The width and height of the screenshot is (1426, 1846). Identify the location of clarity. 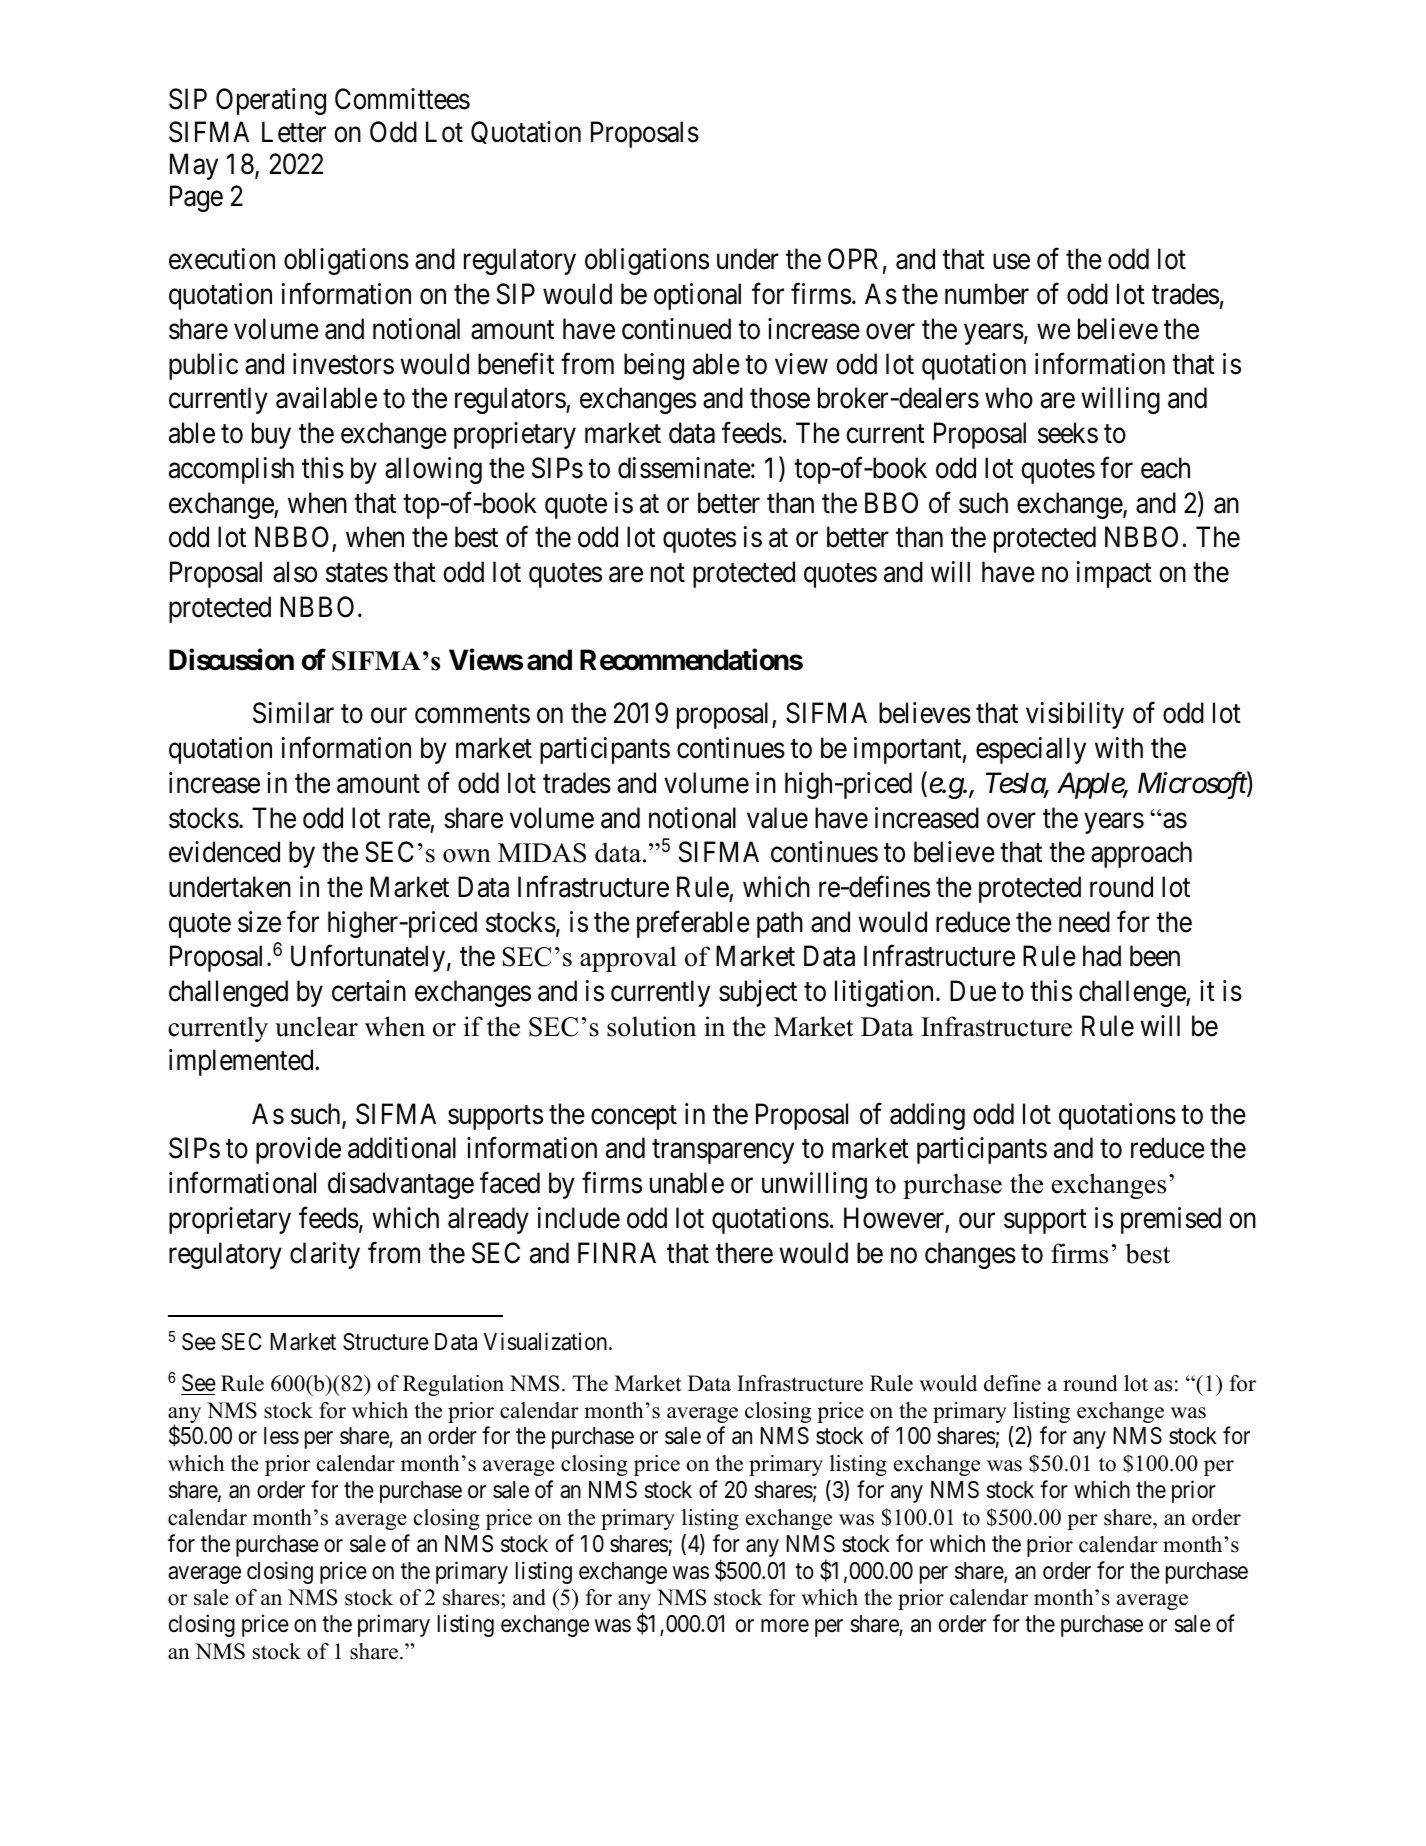
(325, 1255).
